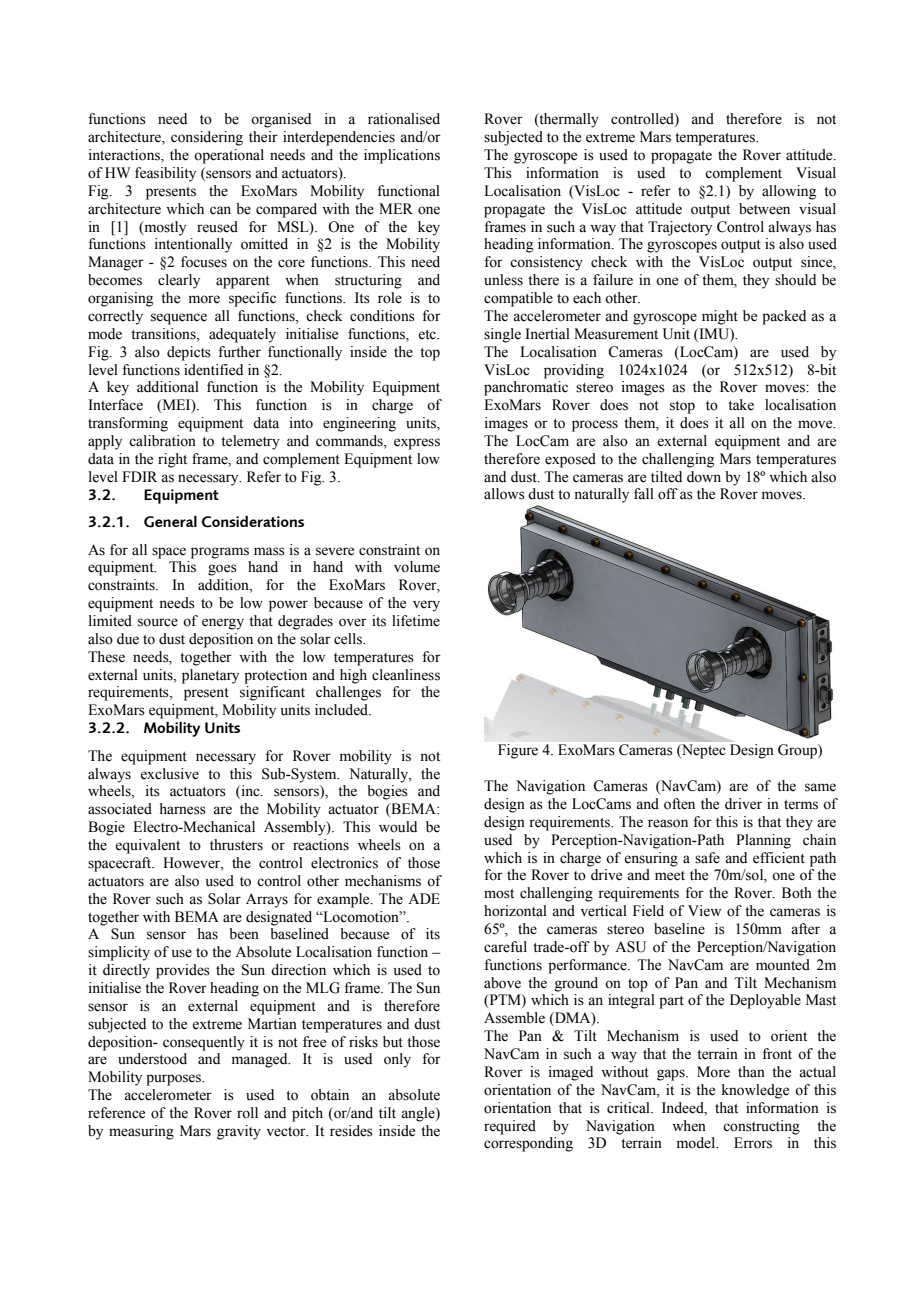 Image resolution: width=924 pixels, height=1308 pixels. Describe the element at coordinates (402, 156) in the screenshot. I see `implications` at that location.
